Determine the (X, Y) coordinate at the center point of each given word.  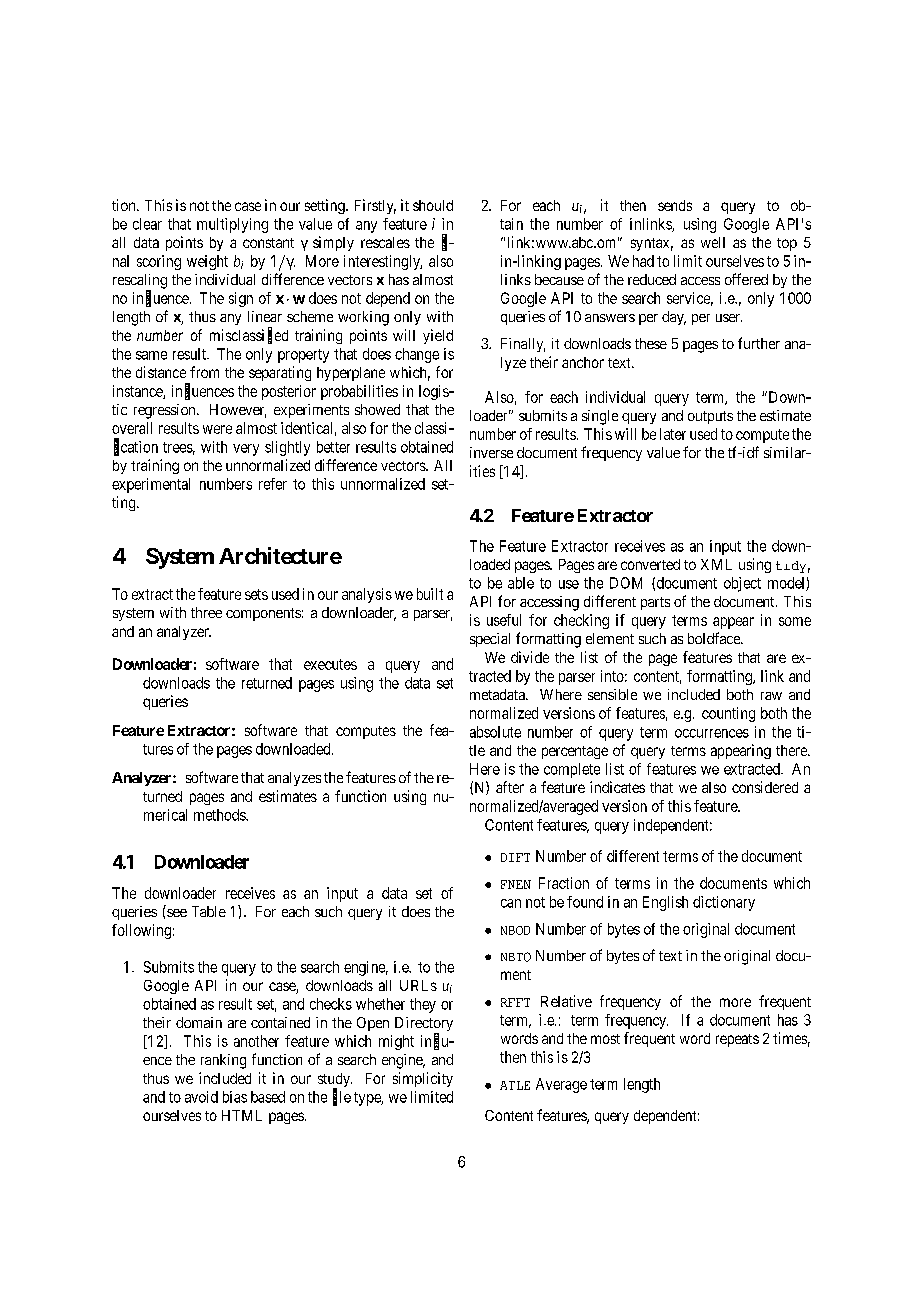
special (490, 640)
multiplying (232, 225)
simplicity (423, 1079)
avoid (201, 1097)
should (433, 205)
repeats (737, 1040)
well (713, 242)
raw (771, 696)
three (206, 612)
